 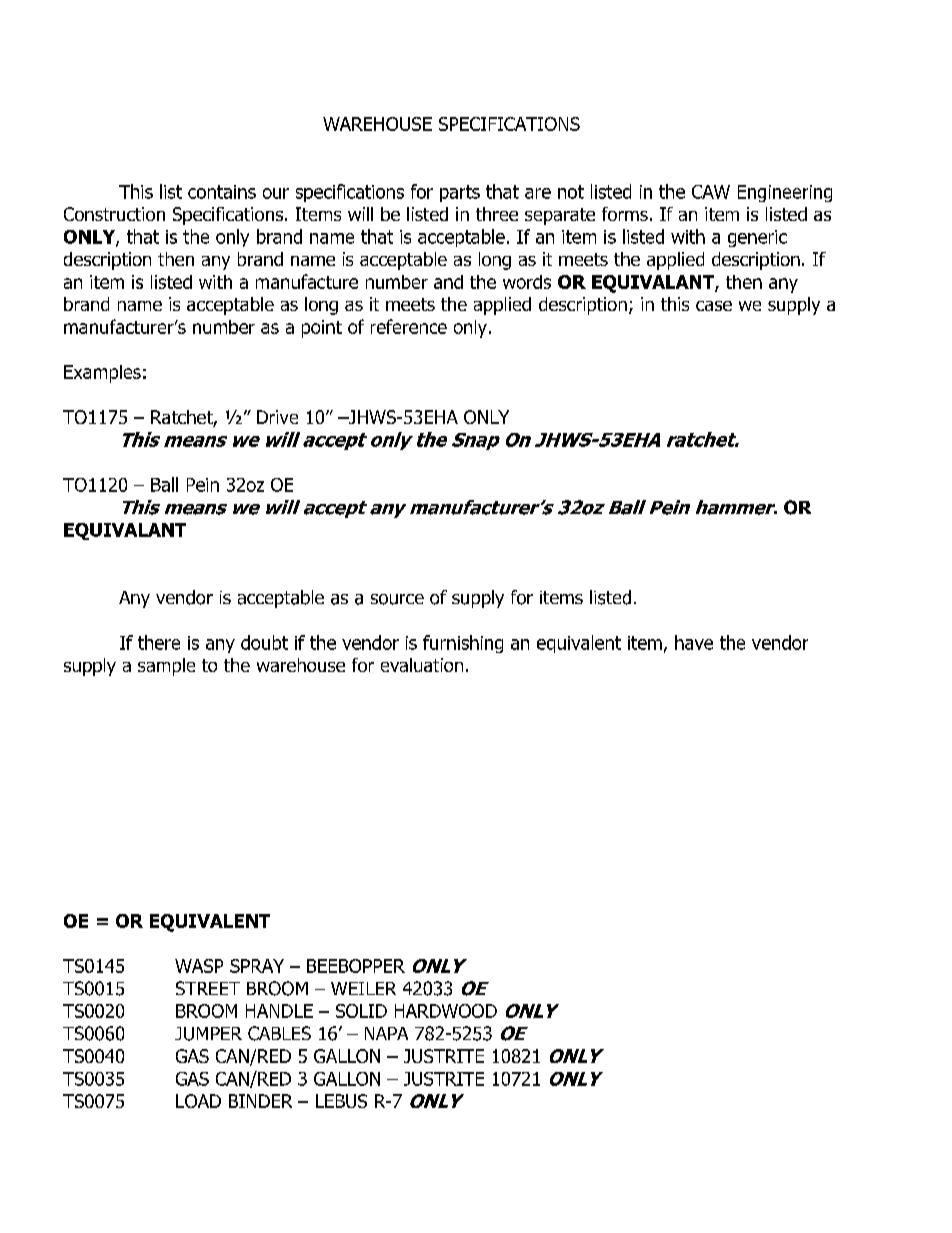 What do you see at coordinates (460, 193) in the screenshot?
I see `parts` at bounding box center [460, 193].
